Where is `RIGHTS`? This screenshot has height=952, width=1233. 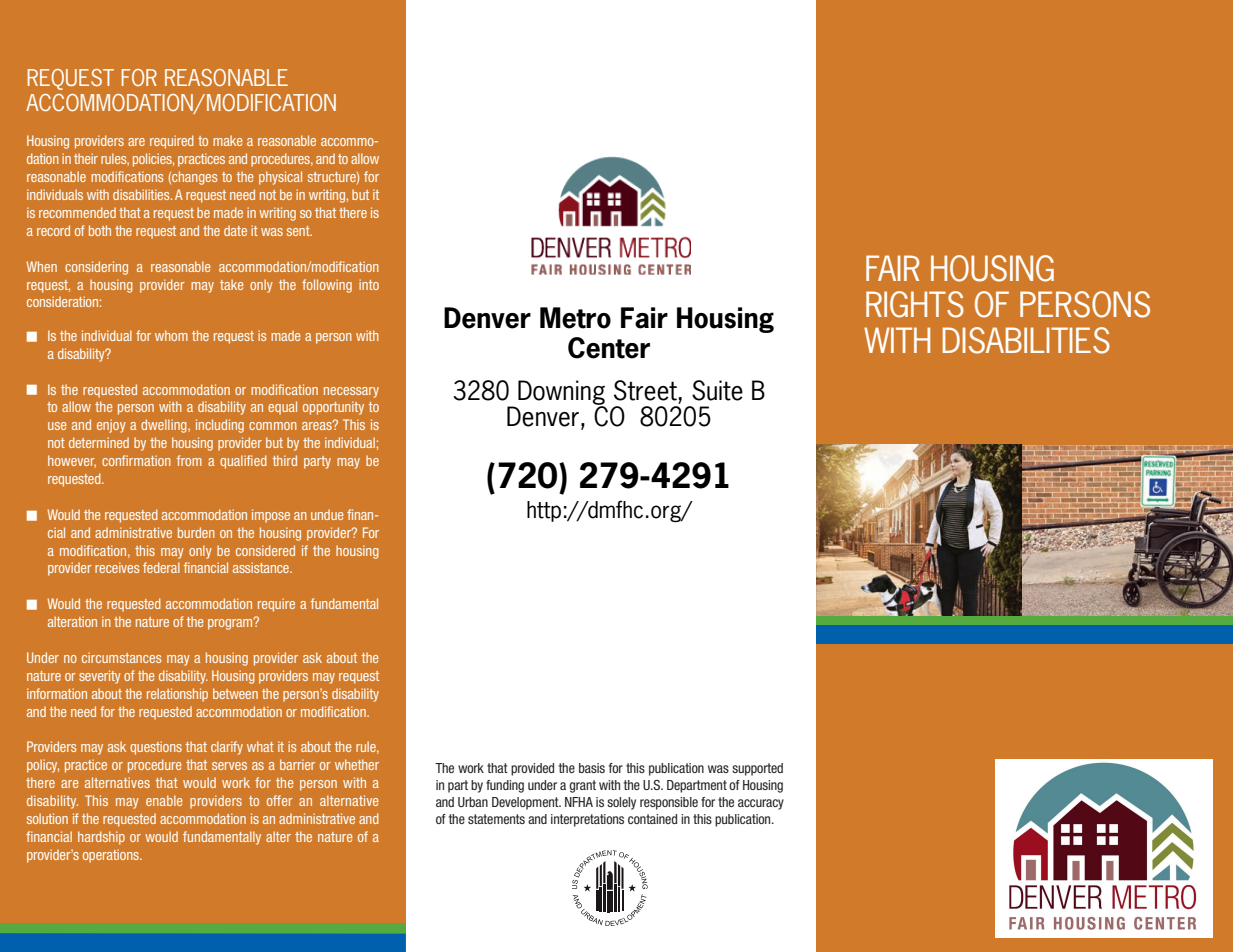 RIGHTS is located at coordinates (915, 304).
